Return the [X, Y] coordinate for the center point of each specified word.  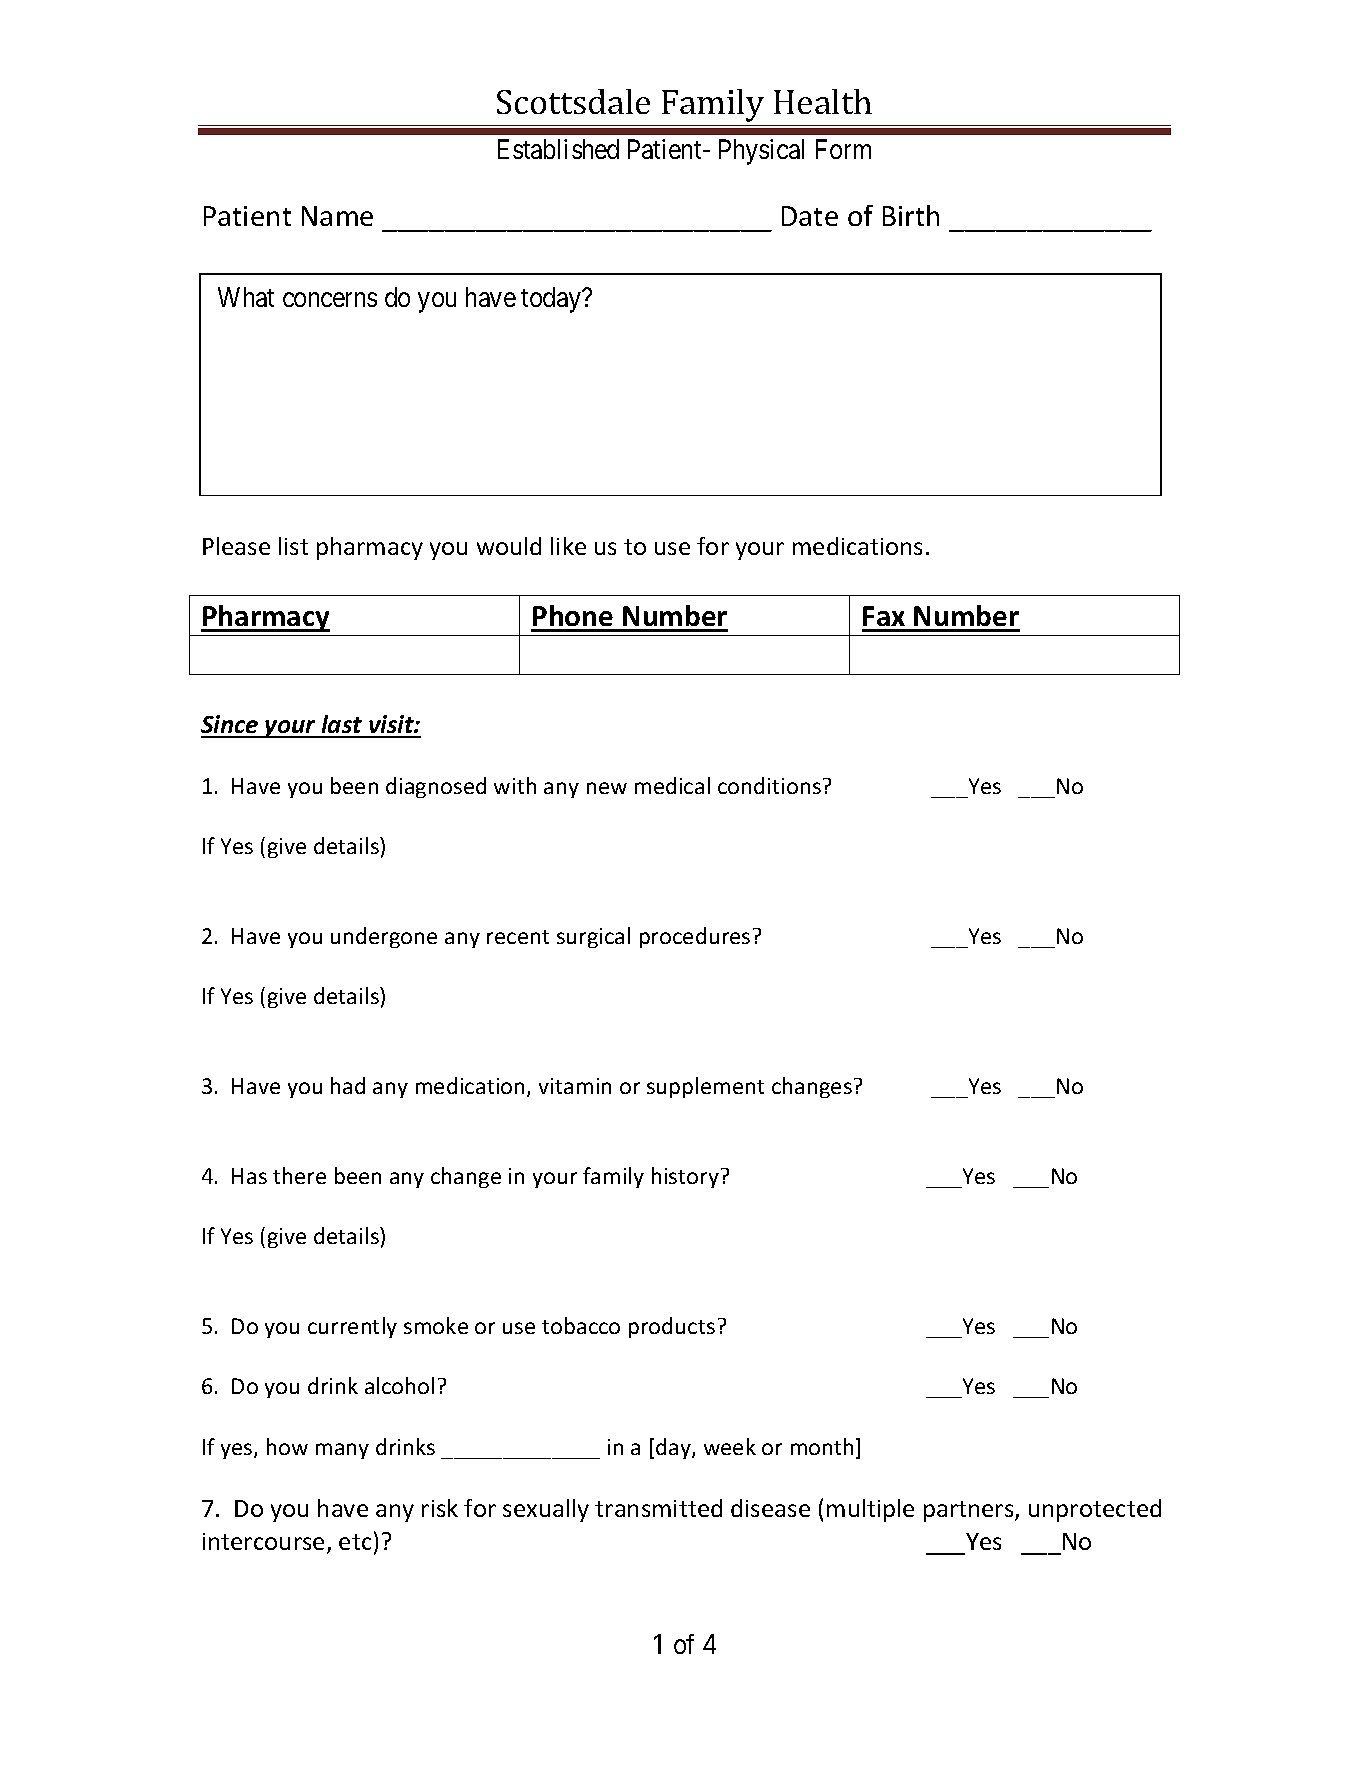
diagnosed [436, 787]
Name [337, 216]
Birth [911, 215]
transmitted [658, 1508]
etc [355, 1542]
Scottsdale [573, 101]
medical [672, 785]
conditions [769, 785]
